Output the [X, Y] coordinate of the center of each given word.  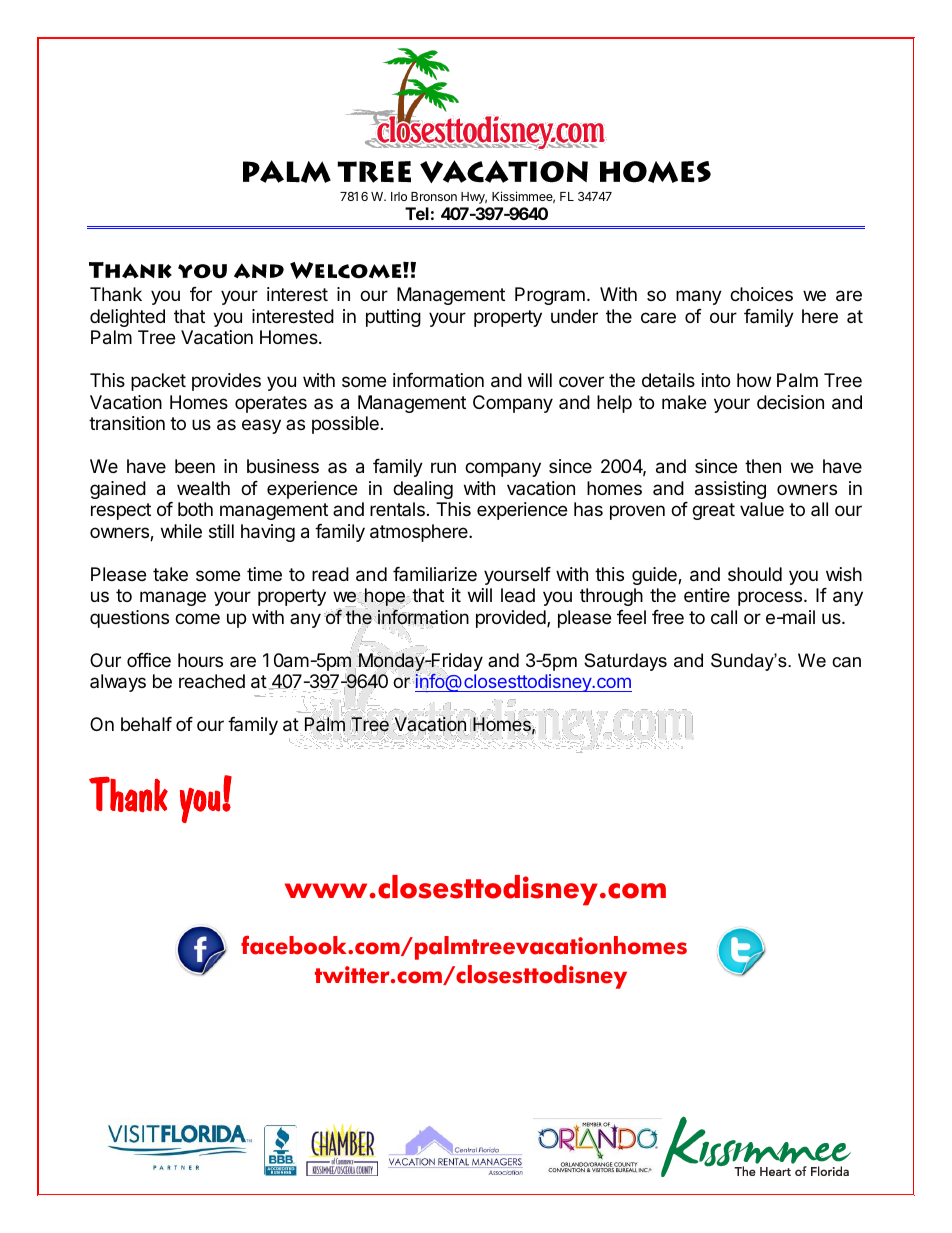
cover [581, 381]
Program [550, 296]
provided [512, 619]
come [197, 618]
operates [271, 404]
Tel [417, 213]
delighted [127, 318]
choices [761, 294]
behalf [146, 724]
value [762, 509]
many [699, 297]
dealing [423, 490]
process [770, 598]
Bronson [434, 196]
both [195, 509]
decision [790, 402]
